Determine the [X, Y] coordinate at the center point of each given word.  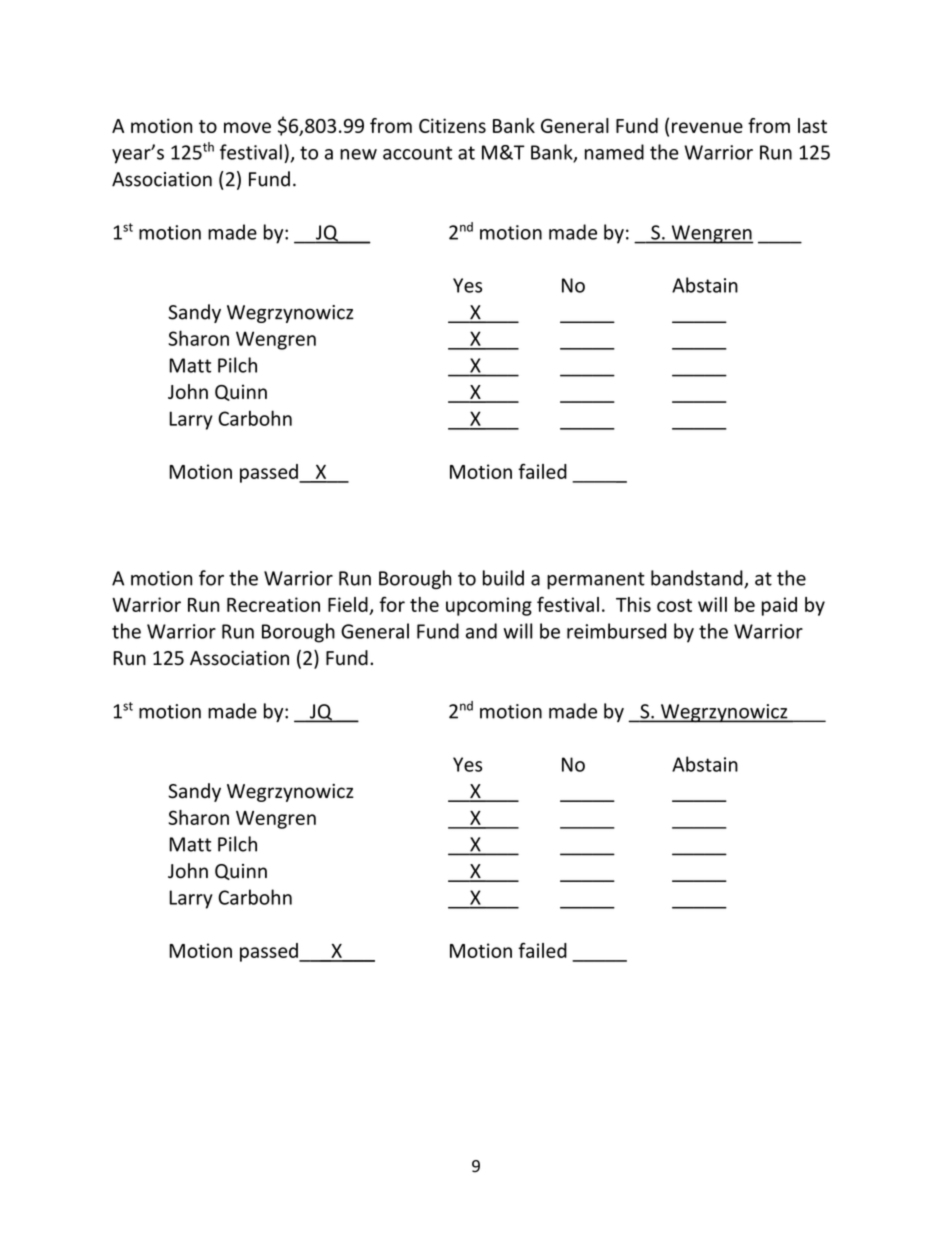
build [503, 578]
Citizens [452, 125]
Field [348, 604]
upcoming [489, 606]
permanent [596, 580]
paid [779, 606]
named [614, 152]
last [812, 125]
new [358, 154]
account [417, 153]
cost [674, 605]
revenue [707, 127]
